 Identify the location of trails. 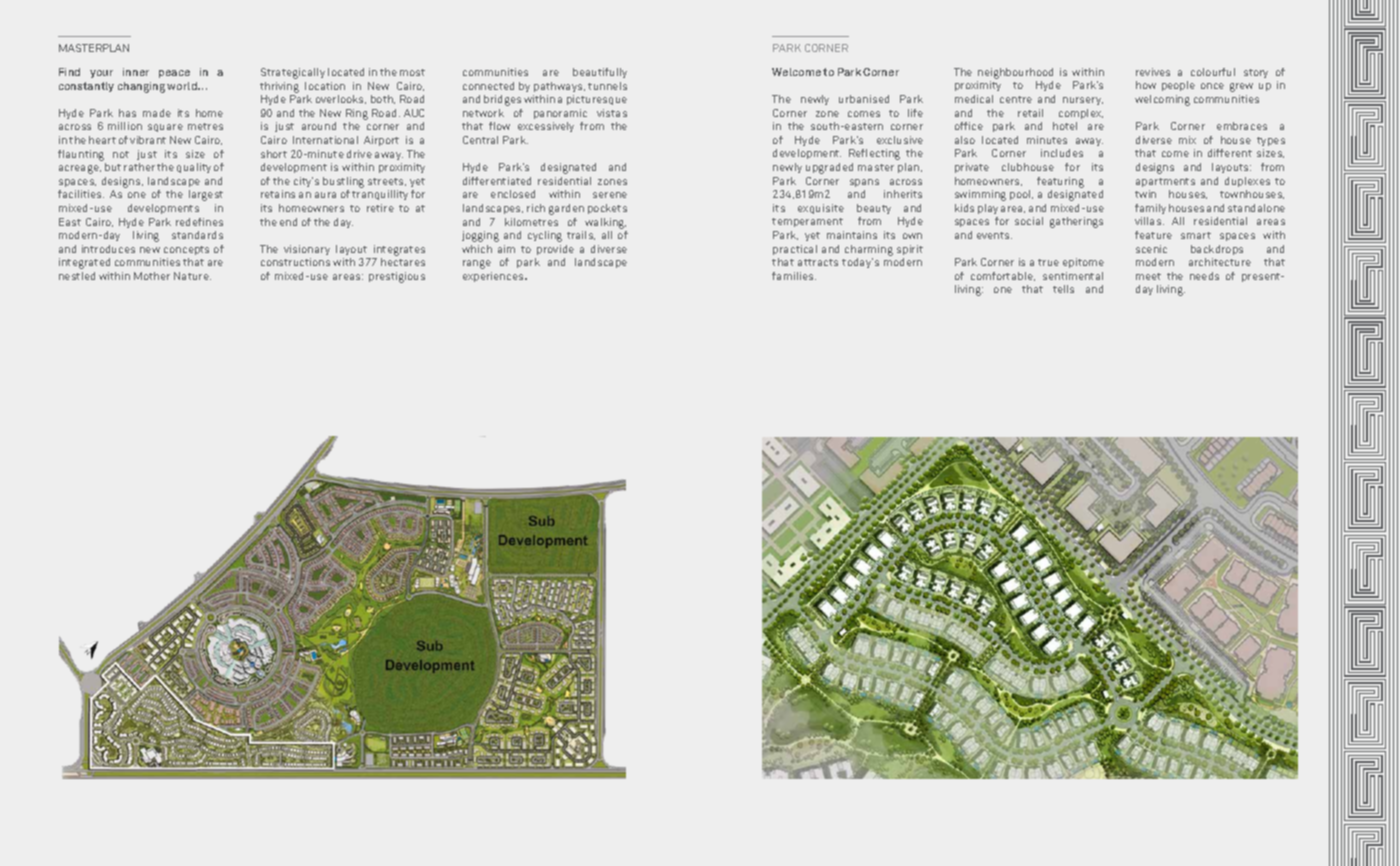
(581, 235).
